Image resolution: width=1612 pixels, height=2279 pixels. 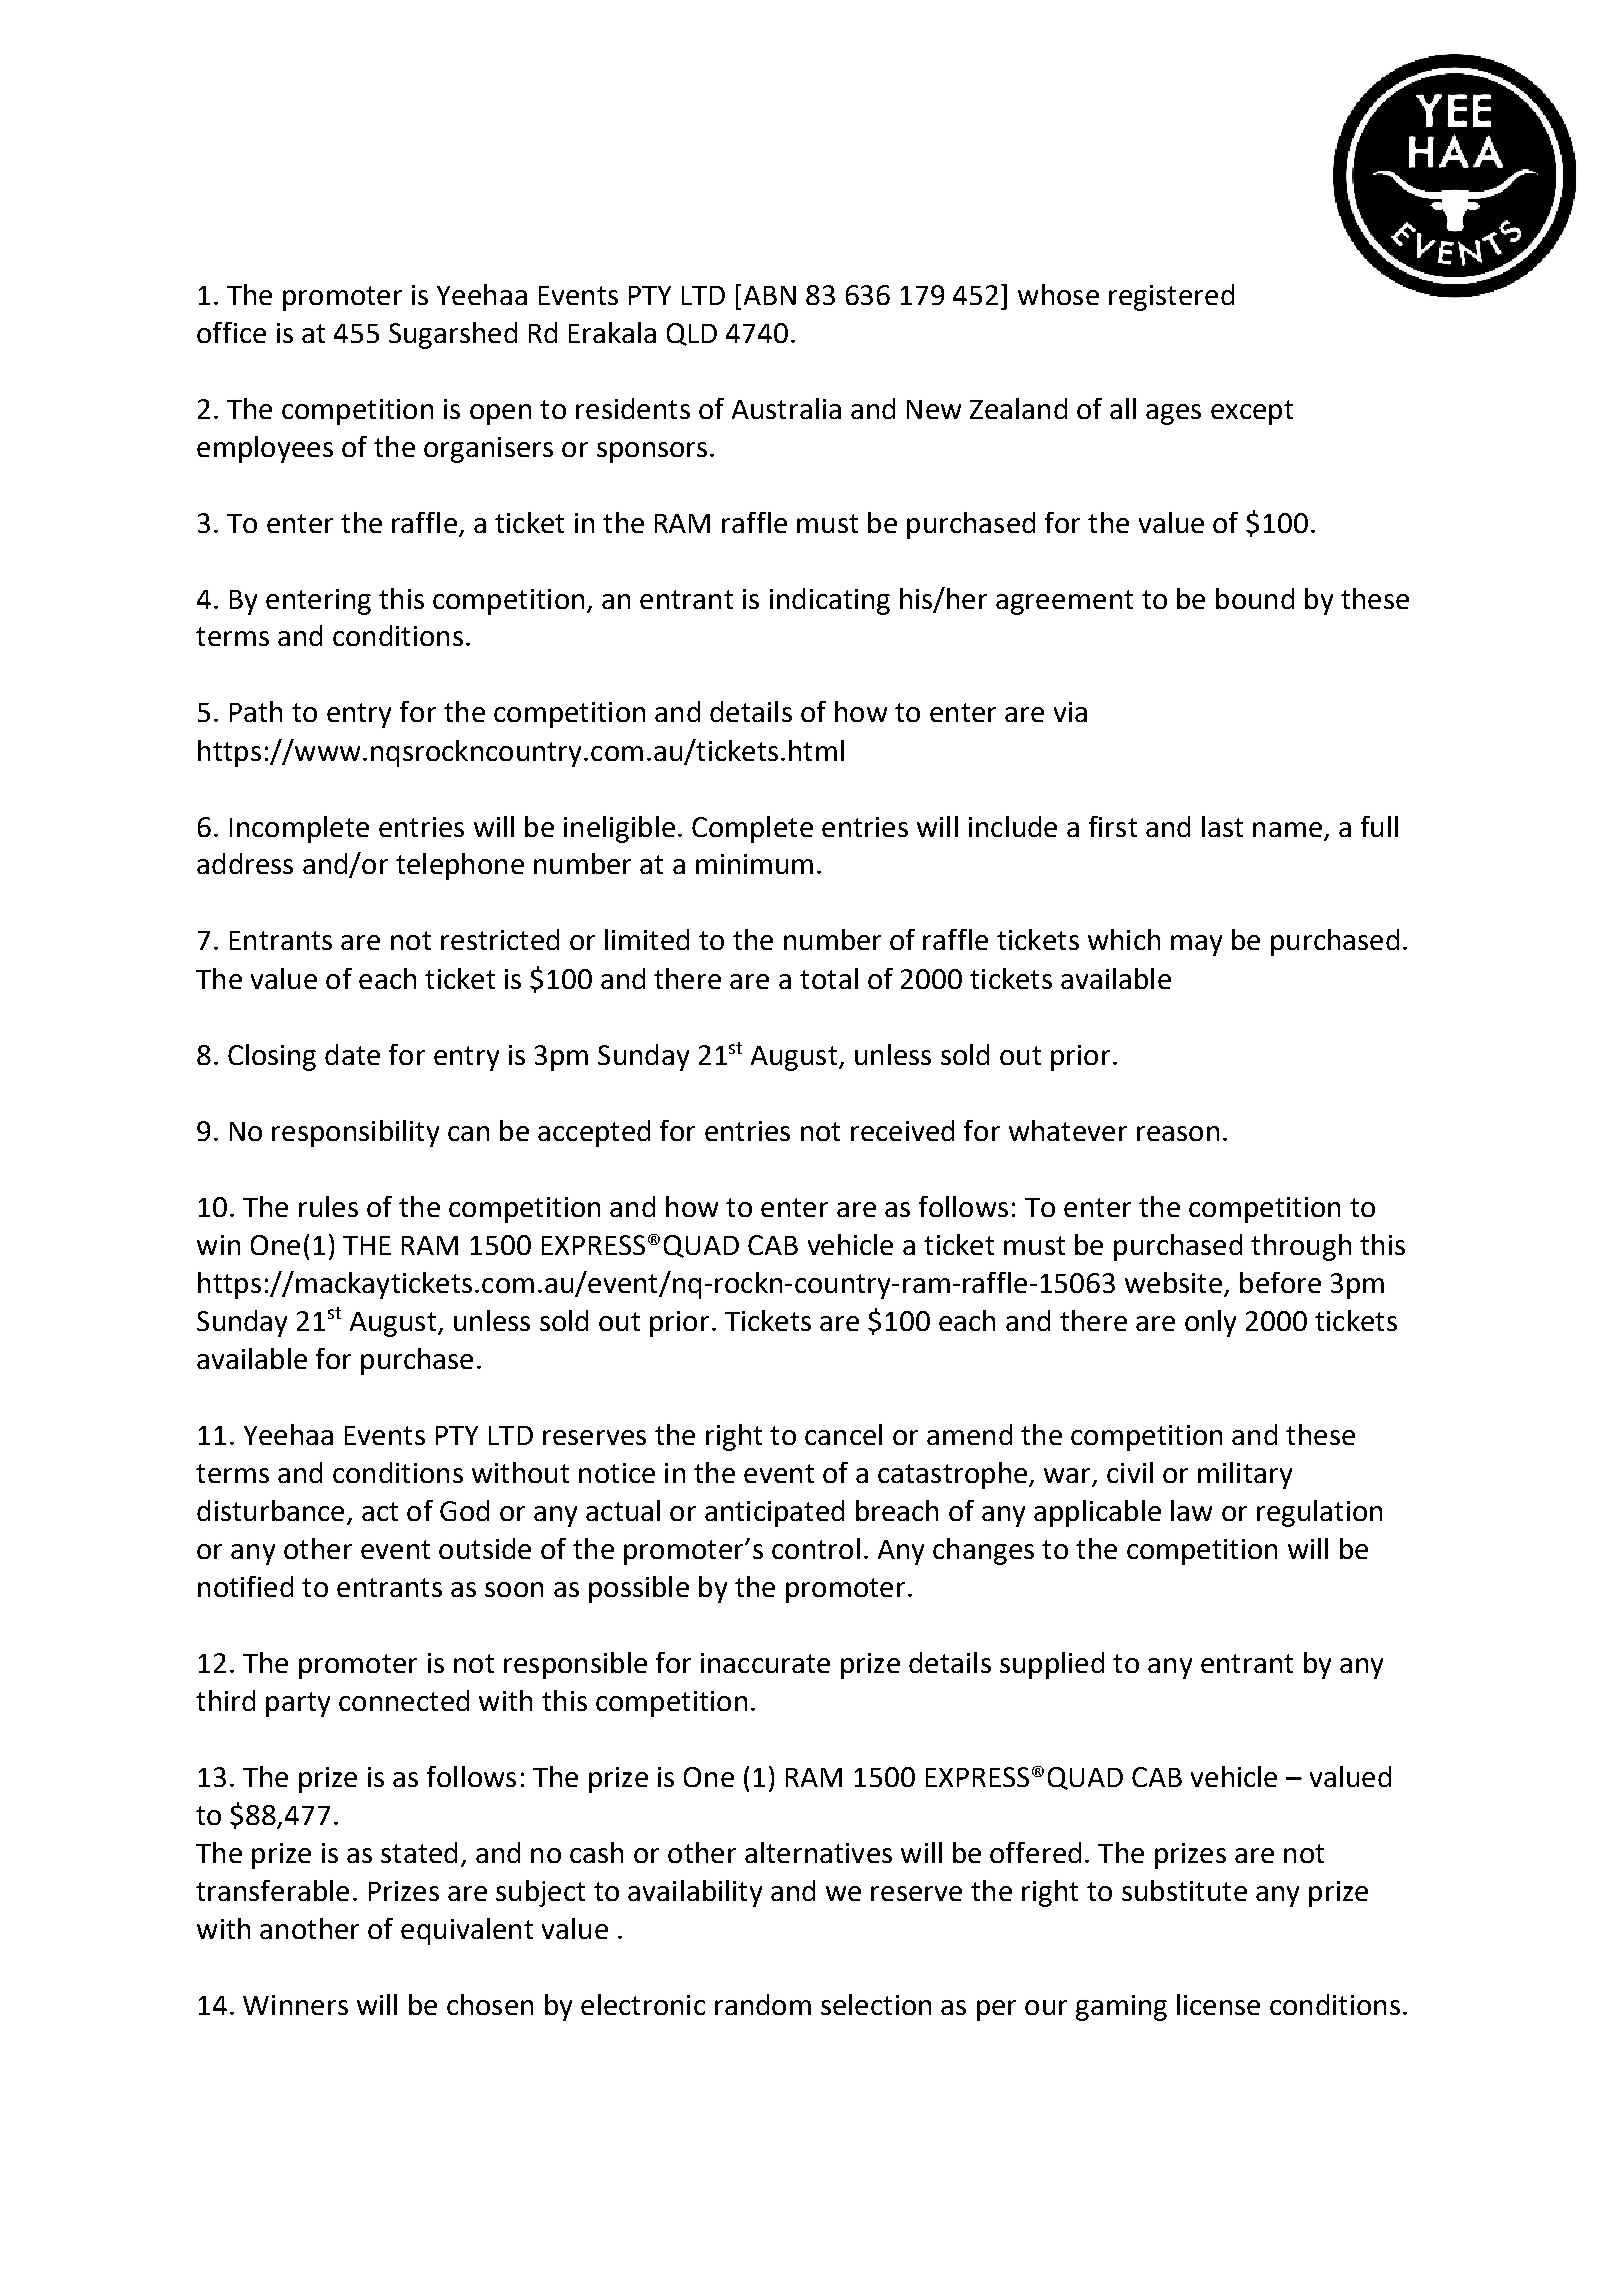 What do you see at coordinates (460, 866) in the image?
I see `telephone` at bounding box center [460, 866].
